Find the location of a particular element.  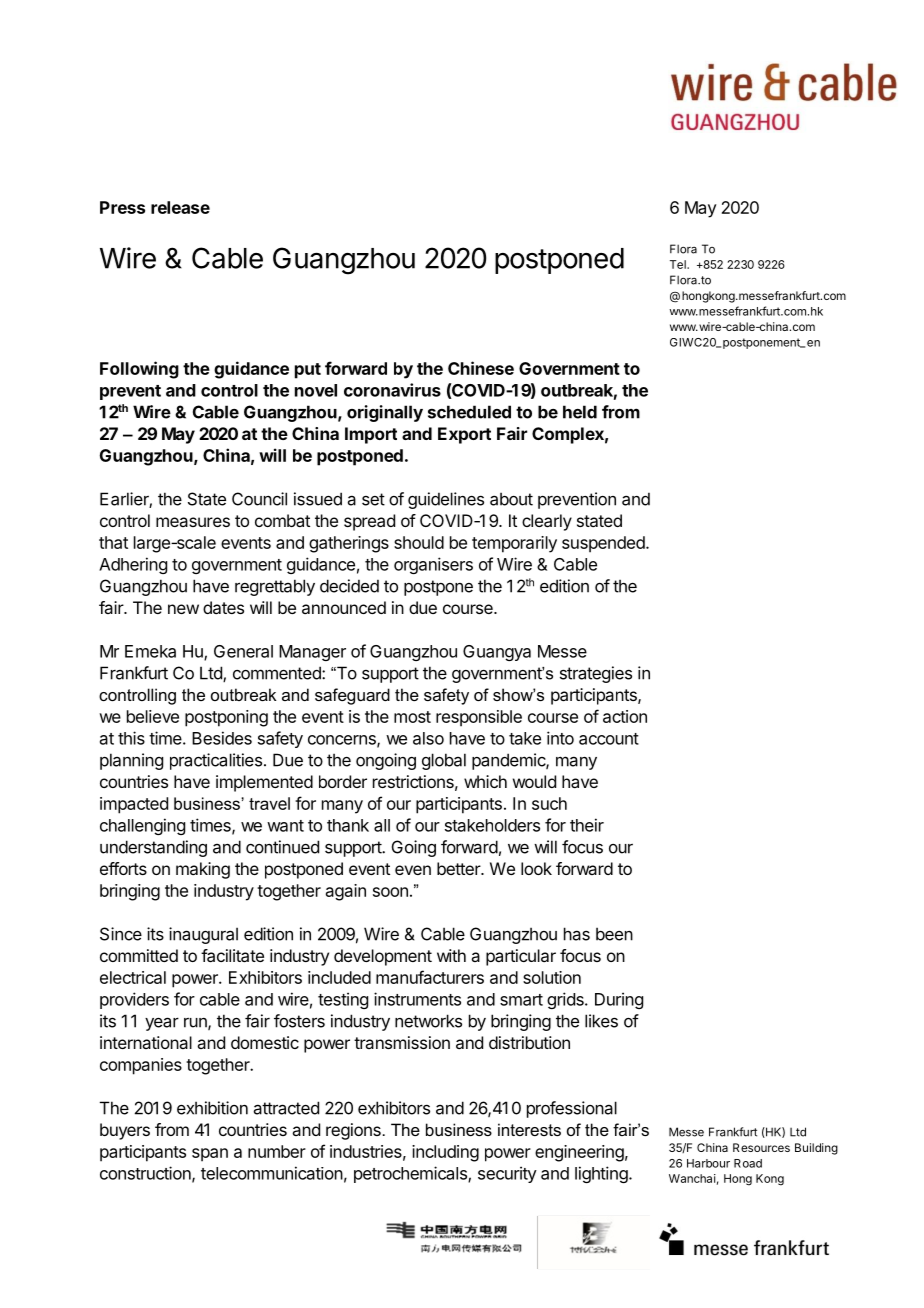

Chinese is located at coordinates (481, 368).
